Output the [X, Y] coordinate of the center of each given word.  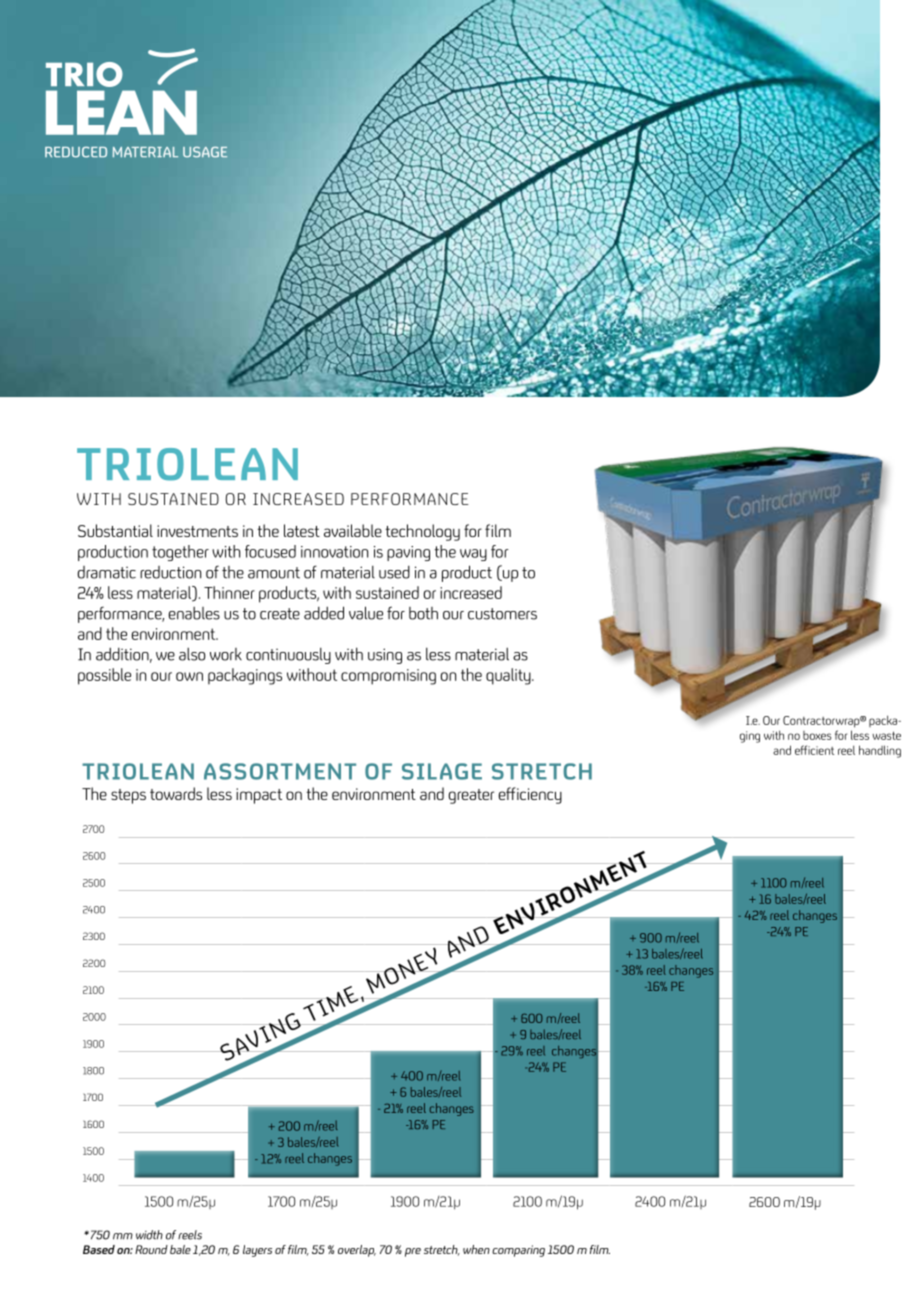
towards [176, 793]
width [149, 1235]
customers [502, 614]
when [476, 1249]
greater [471, 796]
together [180, 553]
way [473, 555]
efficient [814, 750]
